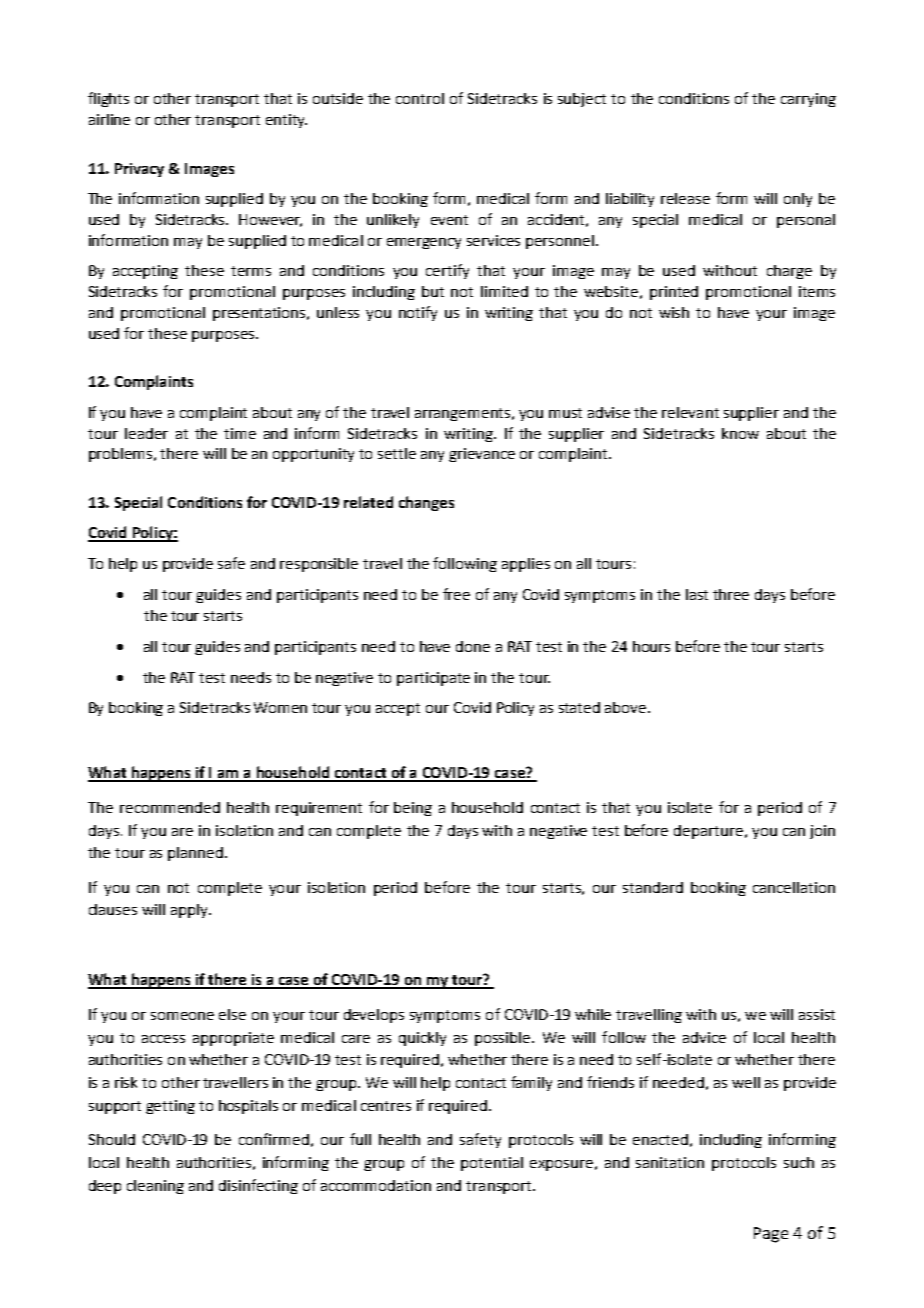 Image resolution: width=924 pixels, height=1308 pixels. What do you see at coordinates (139, 170) in the document?
I see `Privacy` at bounding box center [139, 170].
